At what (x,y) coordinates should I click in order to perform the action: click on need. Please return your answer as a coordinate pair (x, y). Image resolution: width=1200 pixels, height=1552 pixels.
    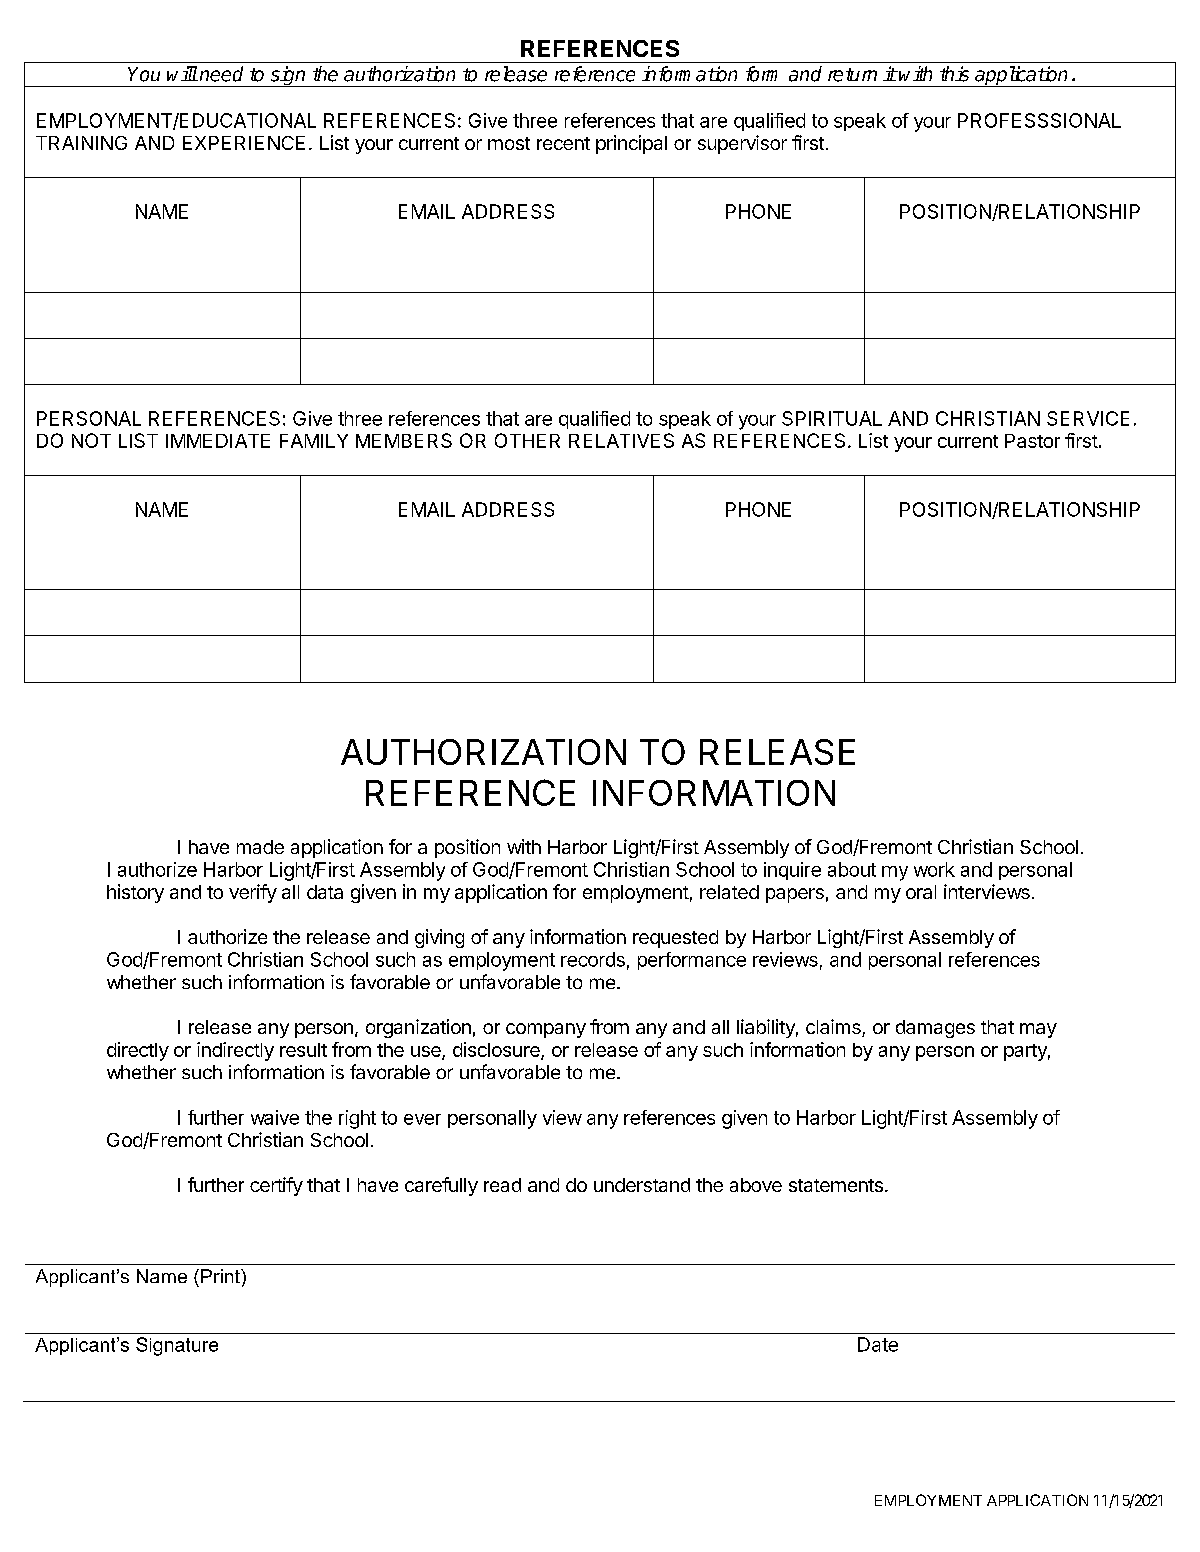
    Looking at the image, I should click on (221, 74).
